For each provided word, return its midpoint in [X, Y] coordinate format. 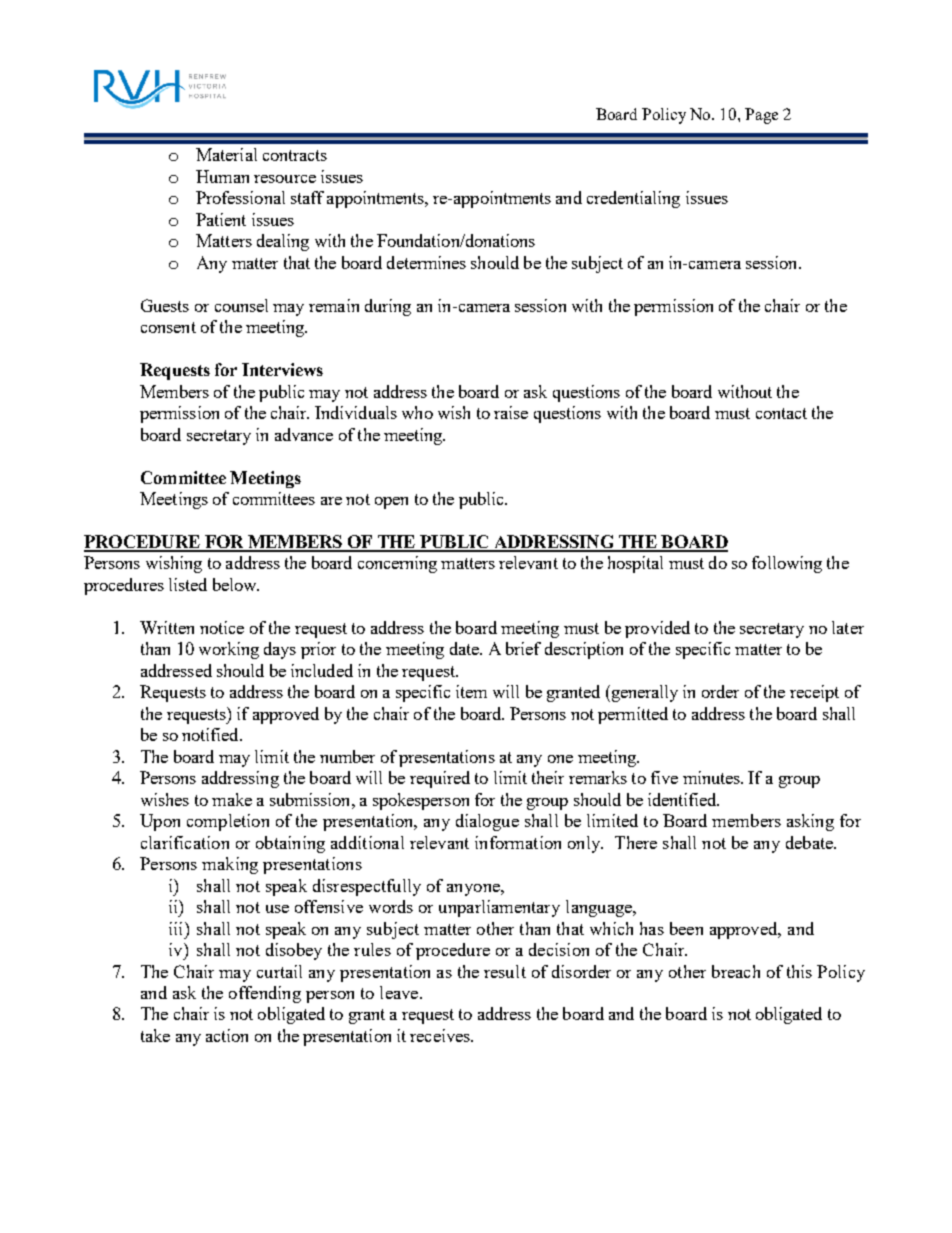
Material [226, 154]
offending [265, 994]
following [787, 564]
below [236, 584]
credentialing [633, 199]
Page [761, 116]
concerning [397, 564]
